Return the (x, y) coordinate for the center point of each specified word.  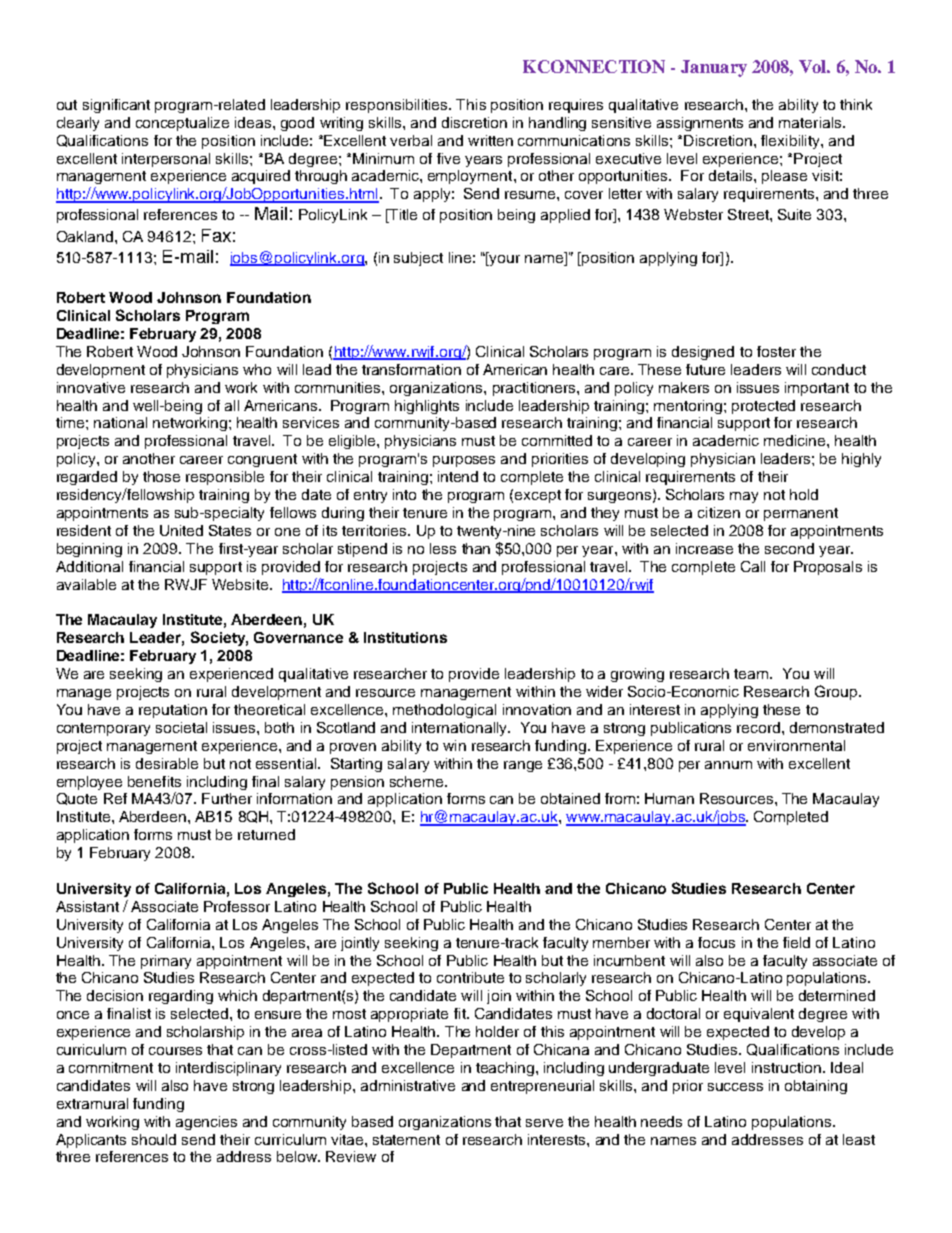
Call (753, 566)
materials (811, 122)
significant (116, 106)
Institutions (405, 637)
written (490, 140)
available (86, 584)
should (154, 1139)
